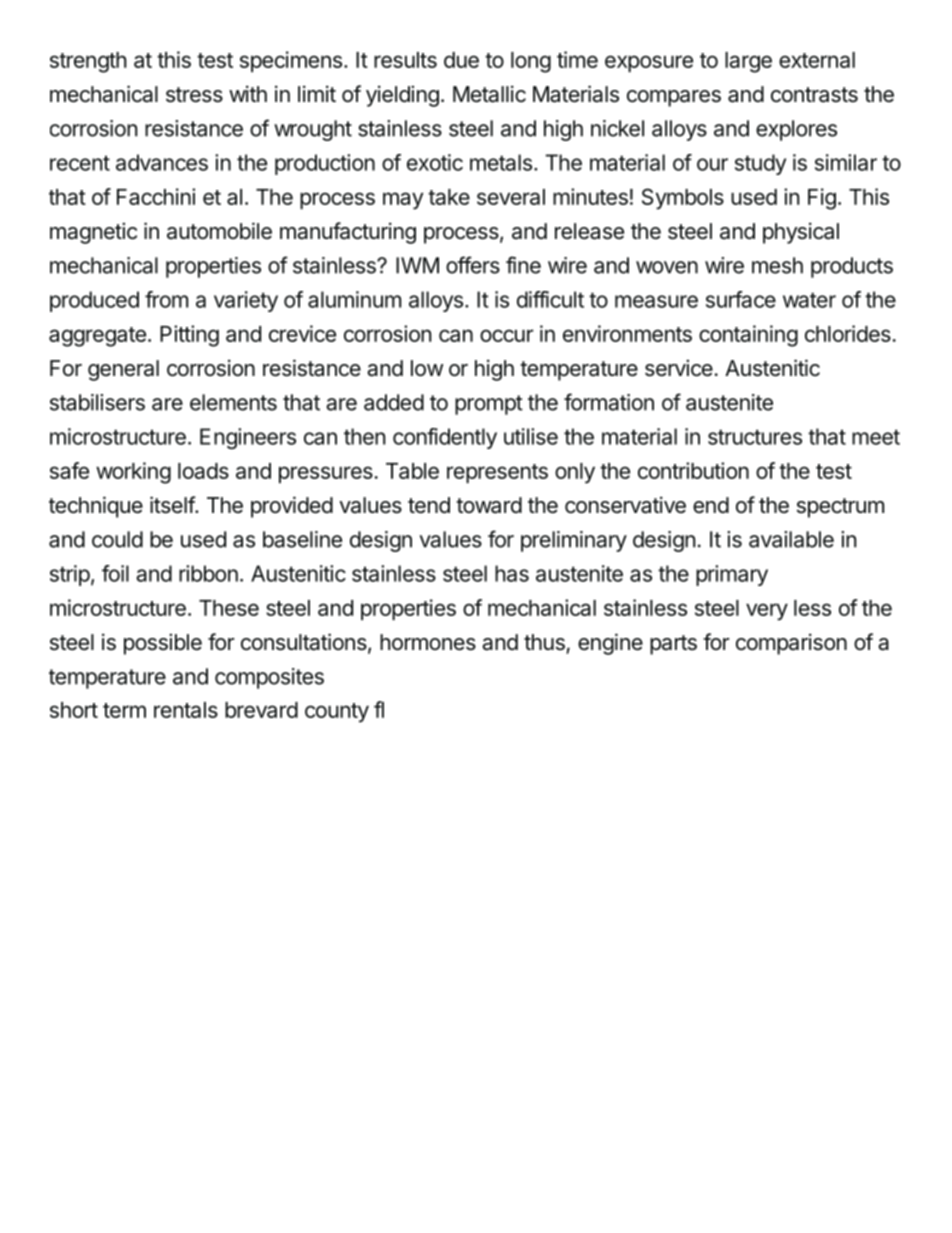 This screenshot has width=952, height=1233. I want to click on offers, so click(473, 265).
